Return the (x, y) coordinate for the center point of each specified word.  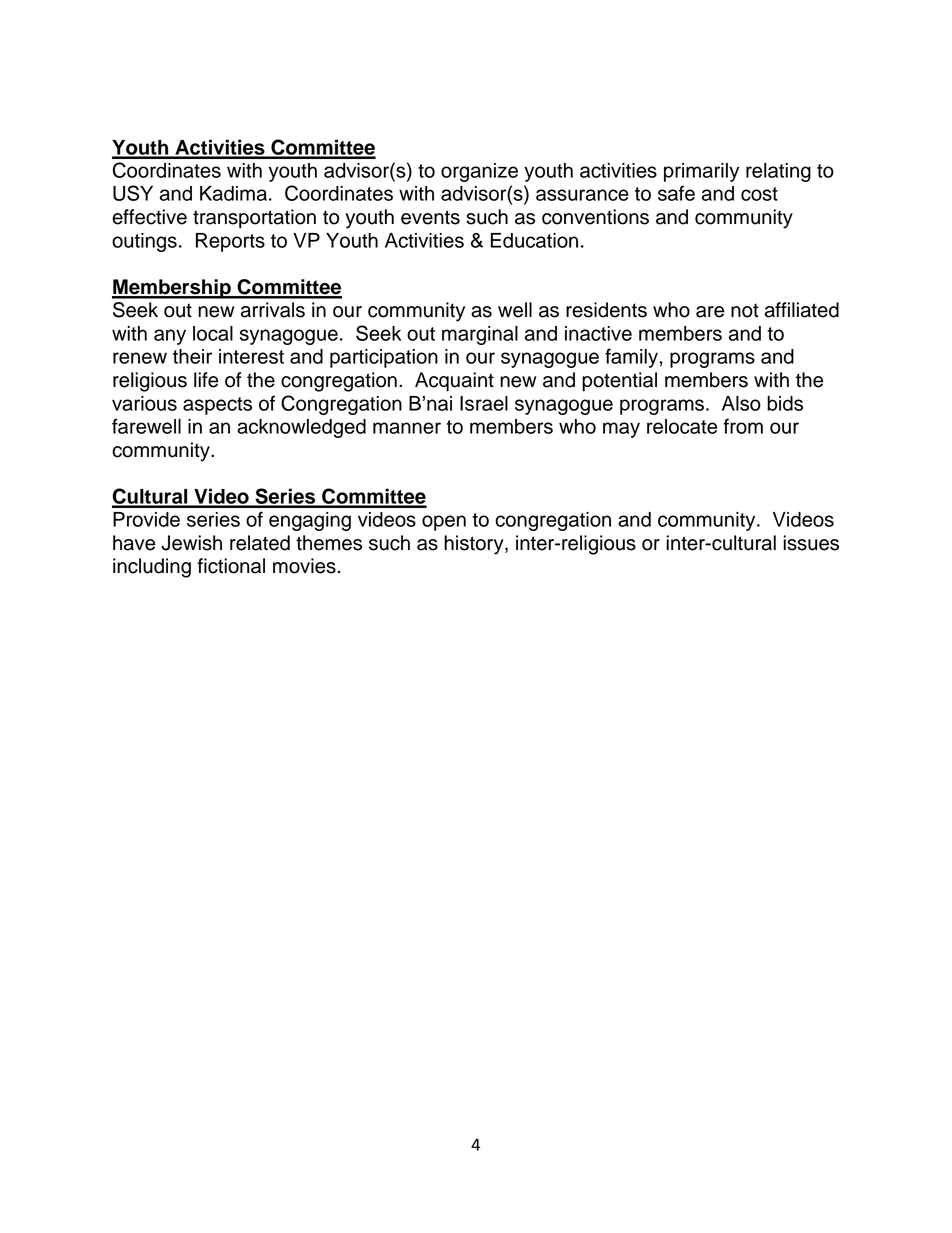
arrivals (273, 310)
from (743, 426)
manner (407, 428)
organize (479, 172)
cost (759, 194)
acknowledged (301, 428)
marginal (480, 335)
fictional (231, 566)
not (745, 310)
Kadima (233, 193)
